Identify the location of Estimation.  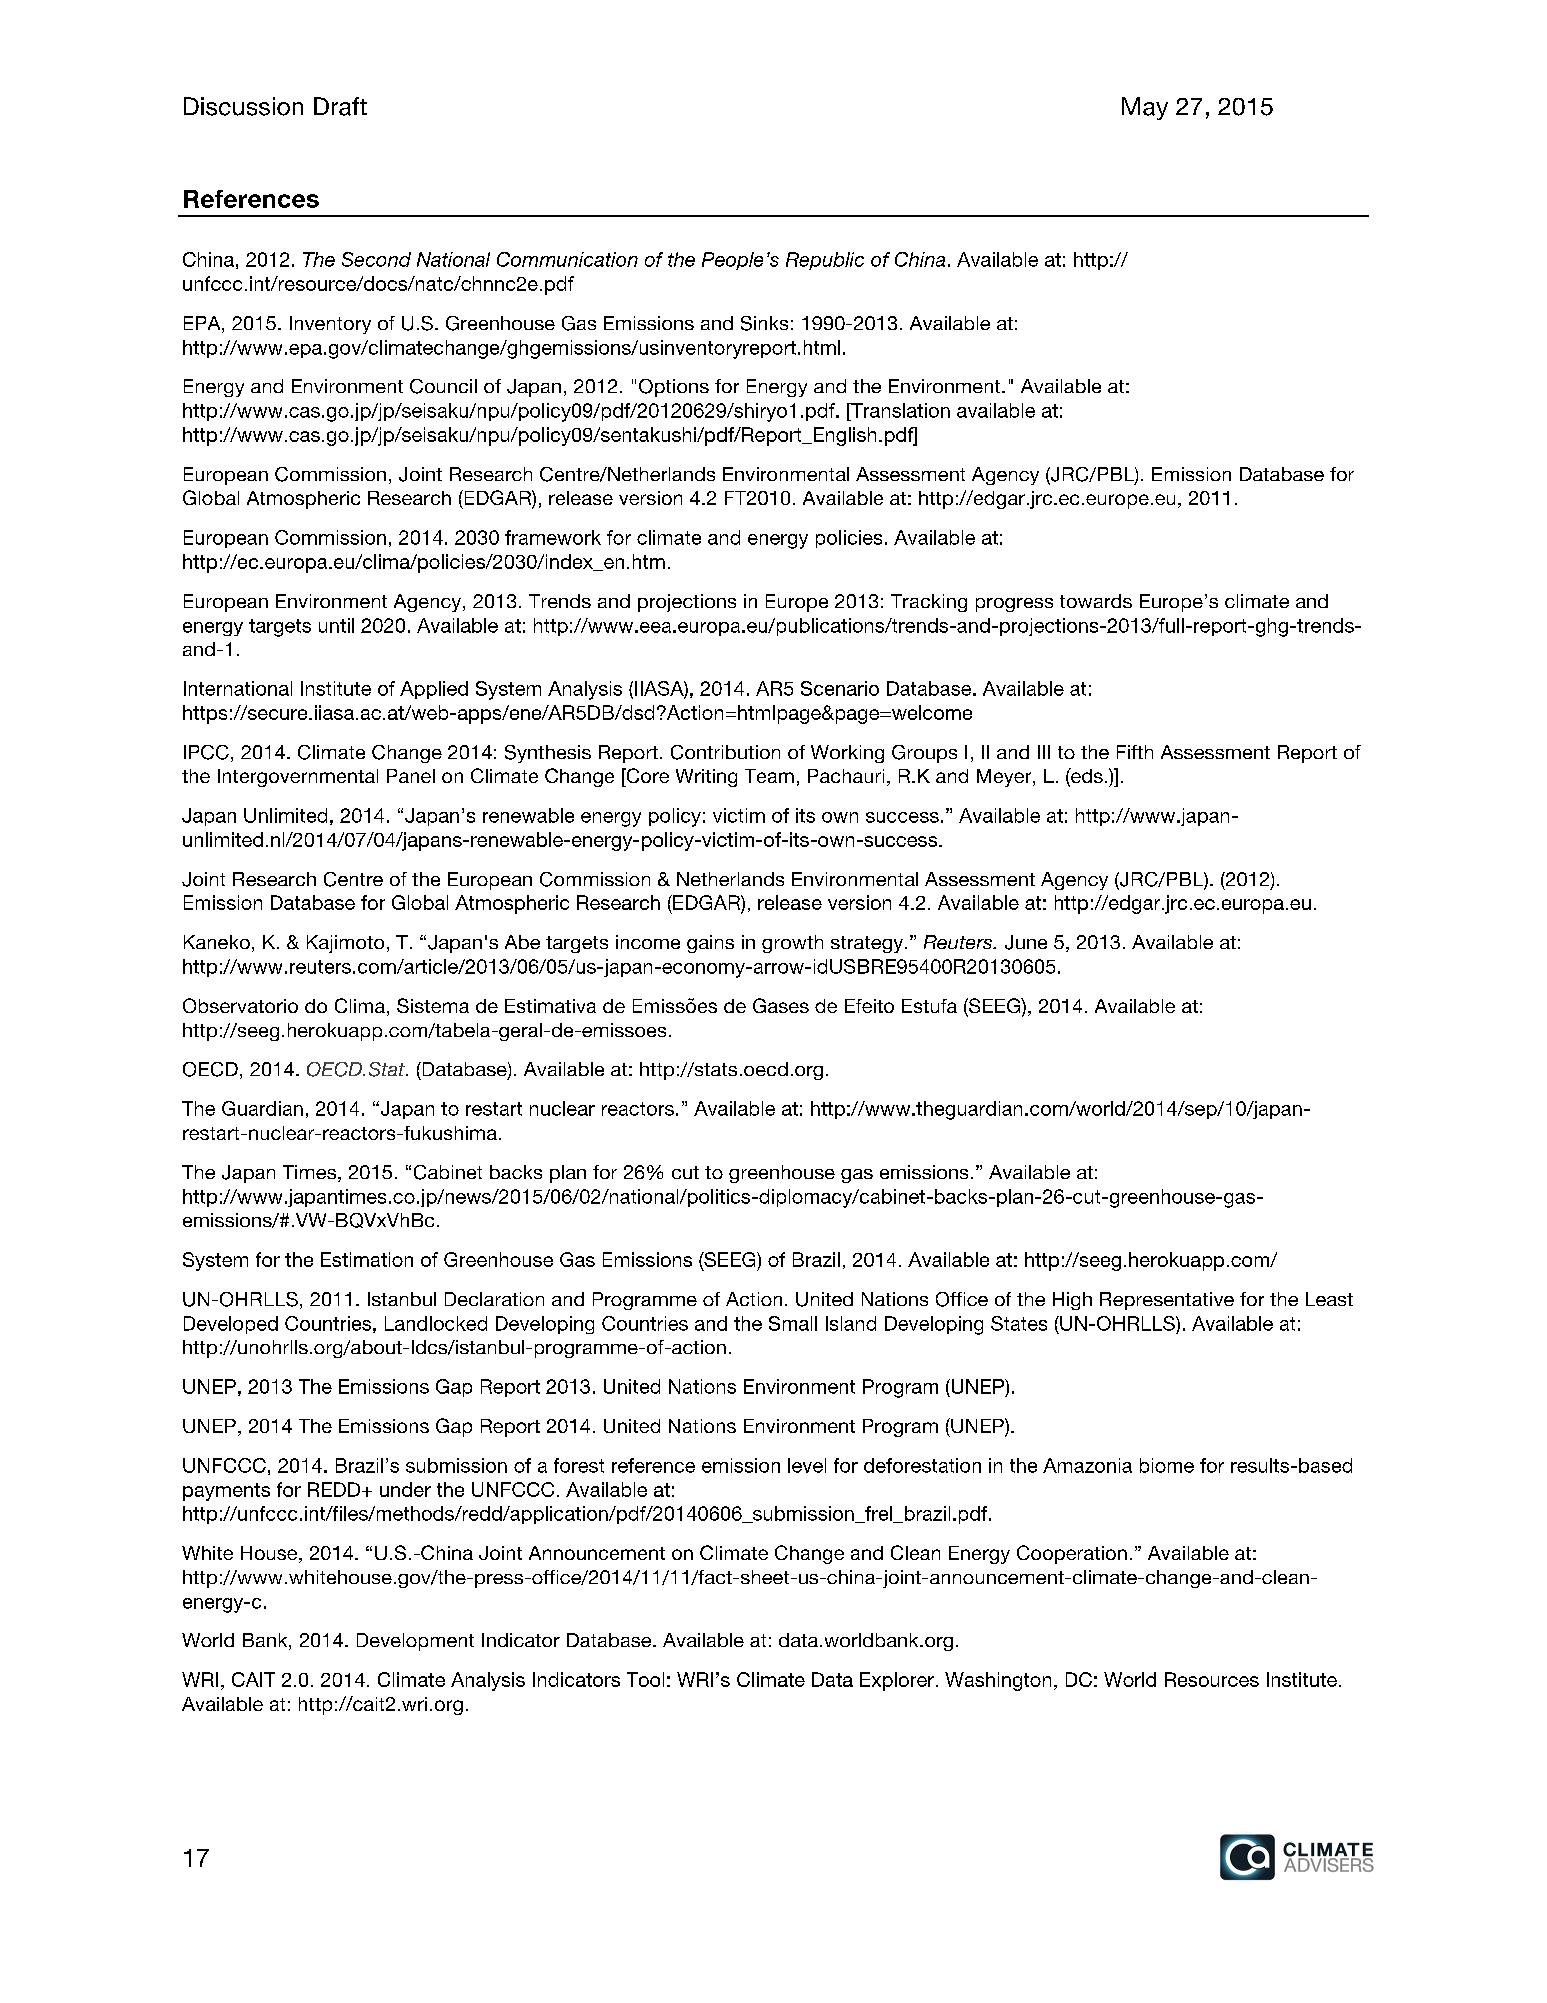
(367, 1259).
